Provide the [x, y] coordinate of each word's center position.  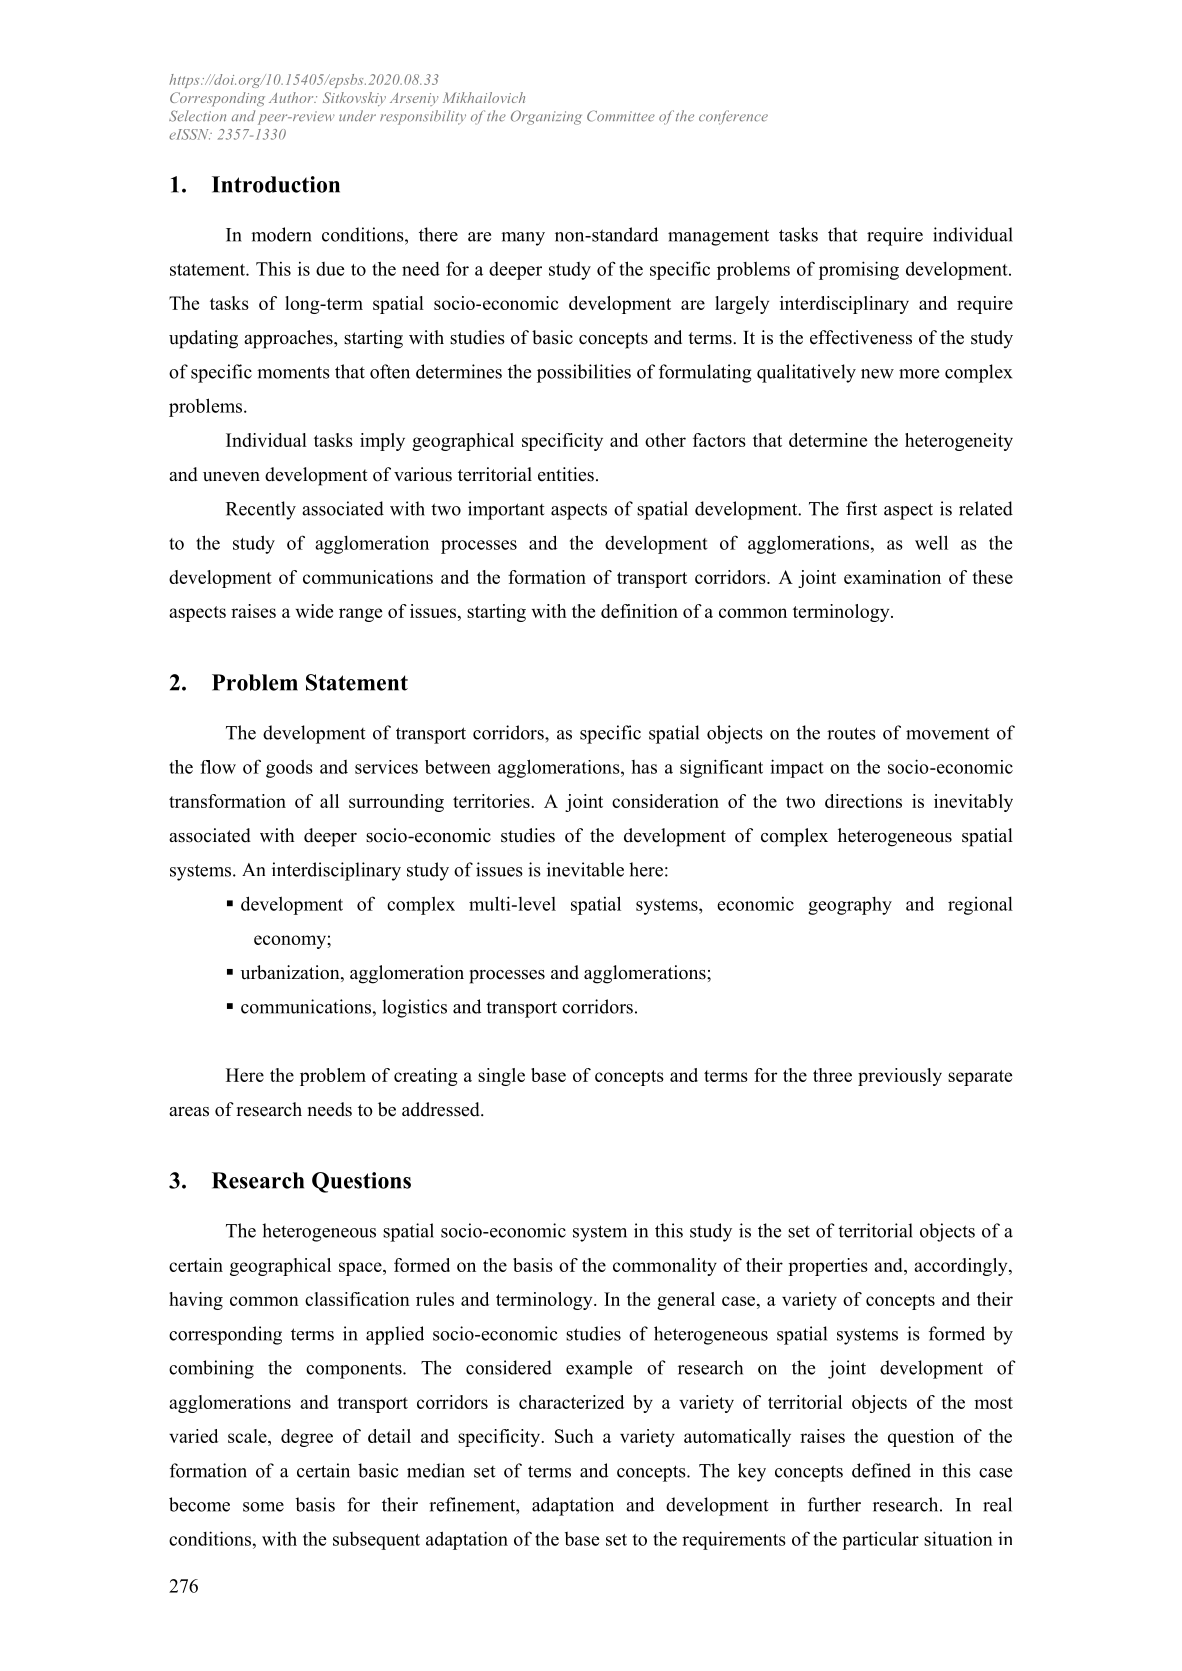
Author [292, 97]
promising [859, 270]
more [919, 374]
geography [850, 906]
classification [357, 1299]
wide [314, 611]
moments [293, 372]
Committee [621, 116]
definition [639, 611]
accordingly [962, 1267]
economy [291, 942]
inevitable [585, 869]
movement [948, 734]
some [263, 1507]
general [686, 1301]
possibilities [584, 373]
